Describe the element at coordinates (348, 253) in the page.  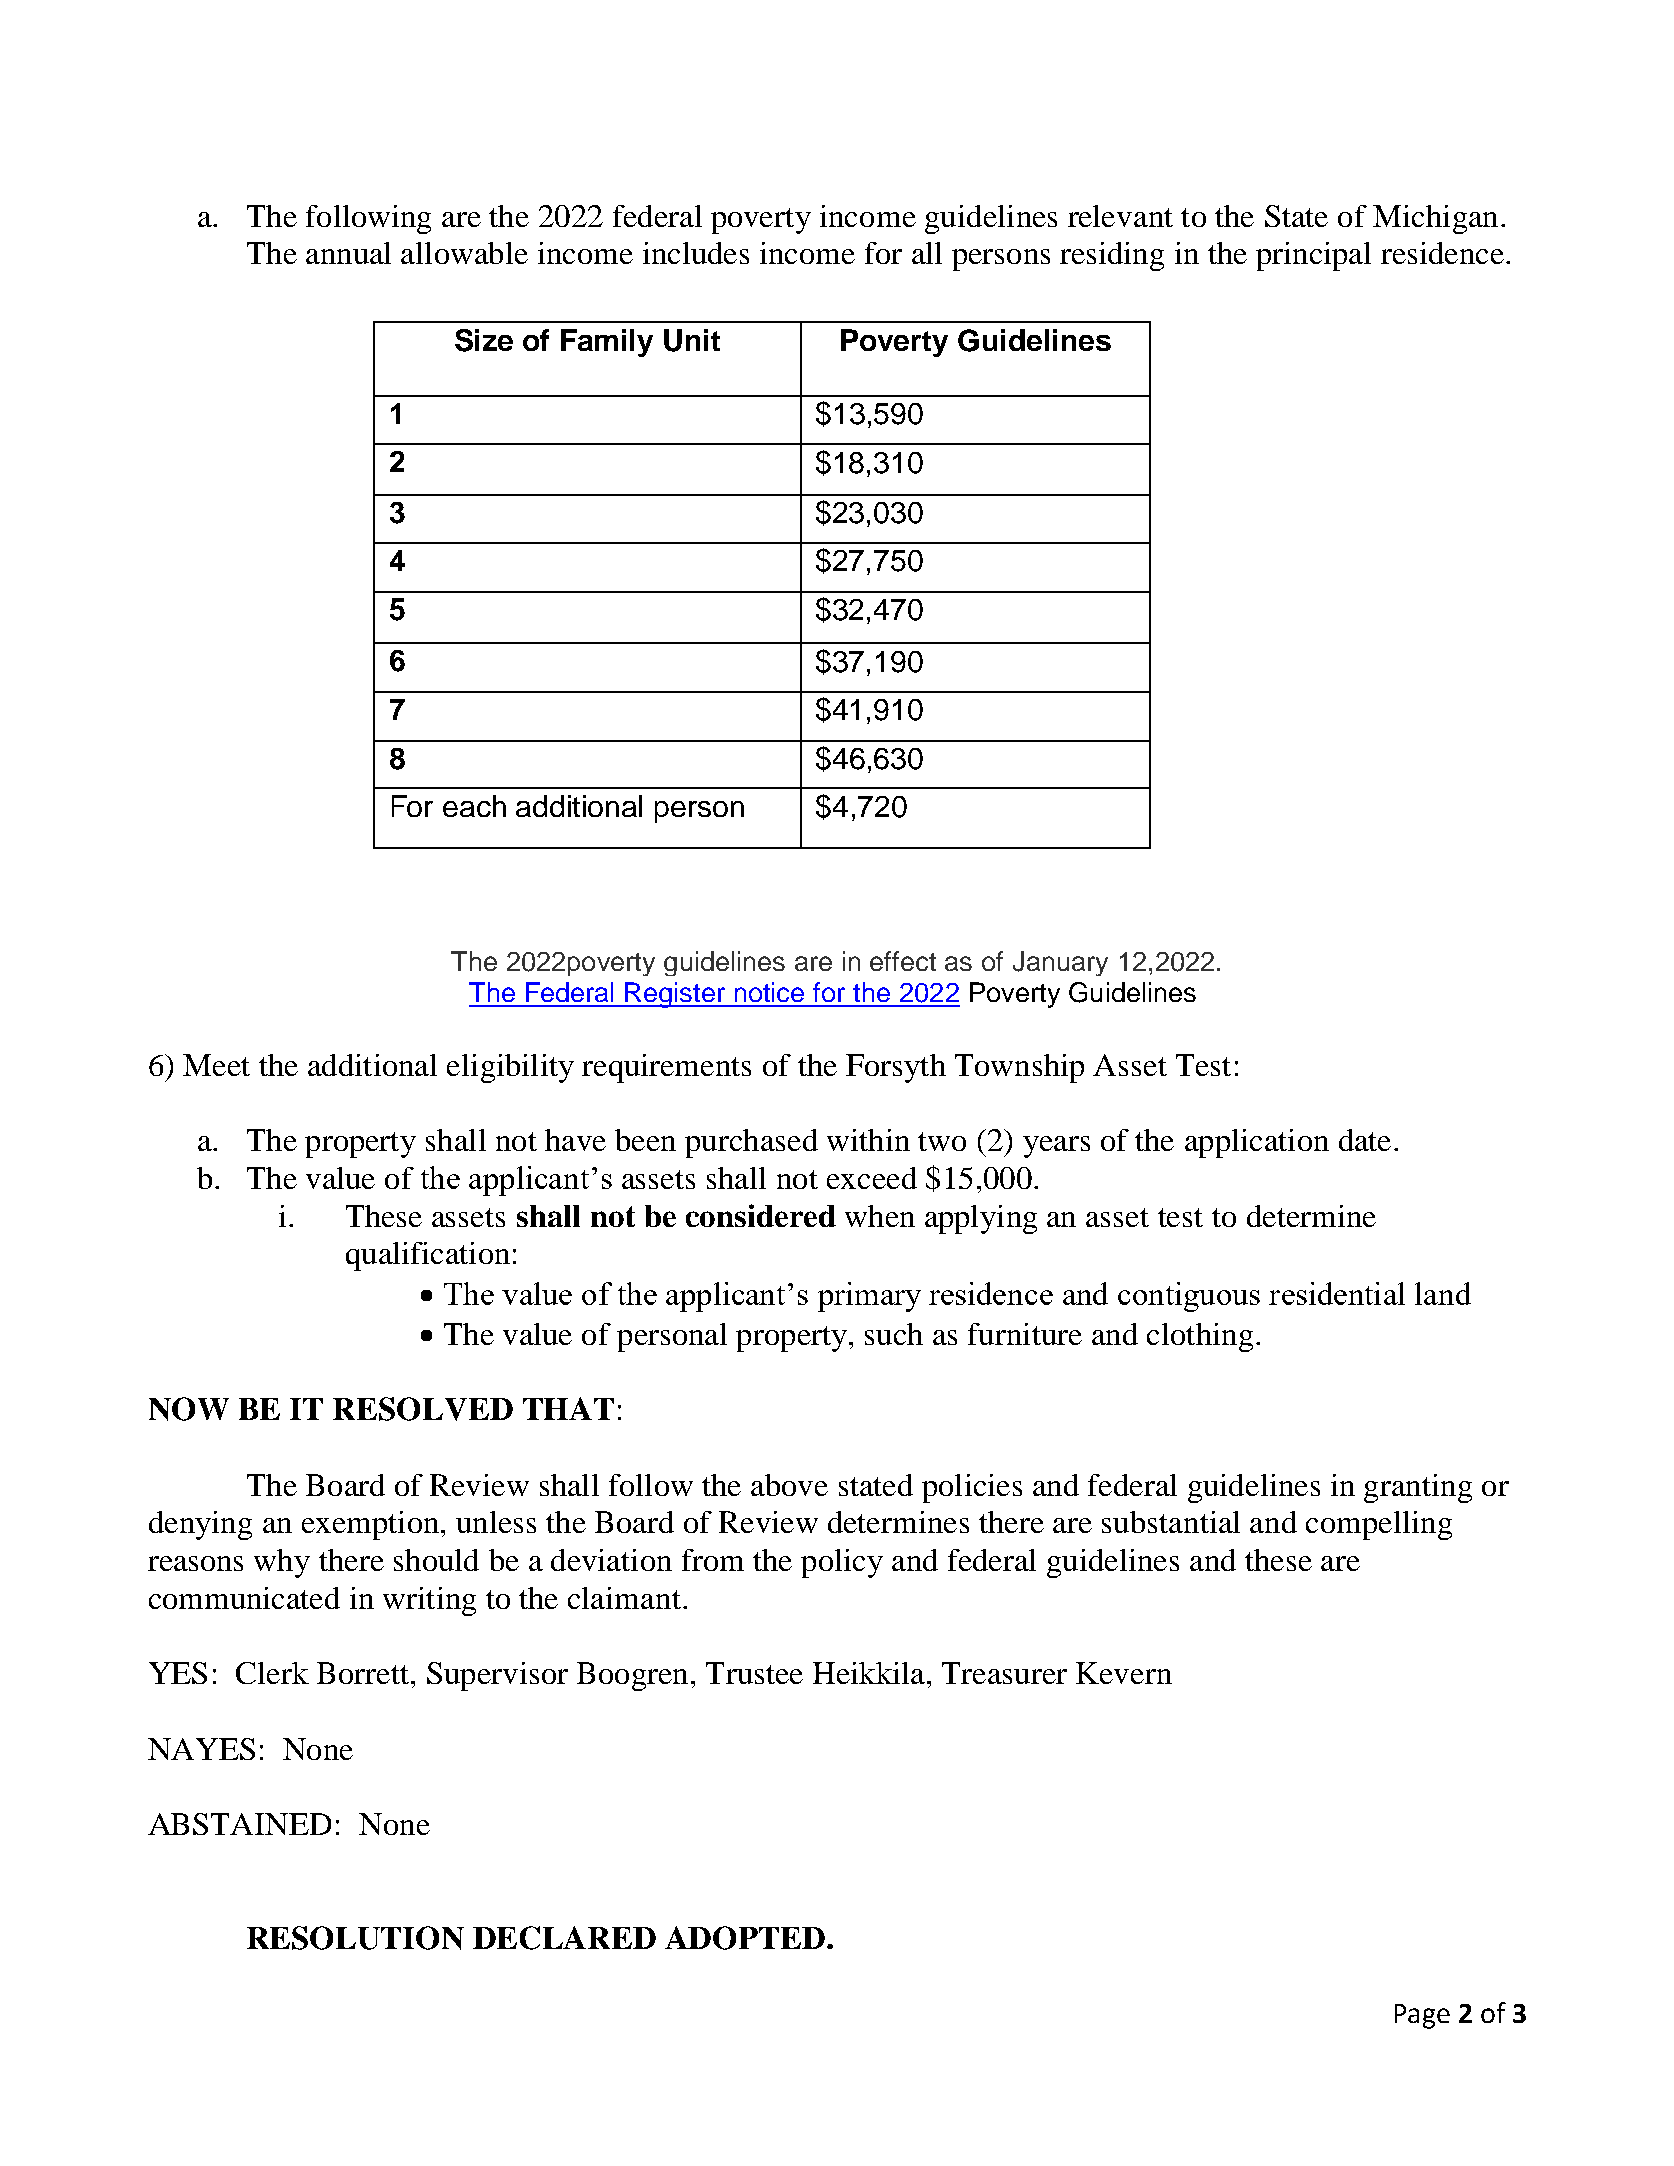
I see `annual` at that location.
